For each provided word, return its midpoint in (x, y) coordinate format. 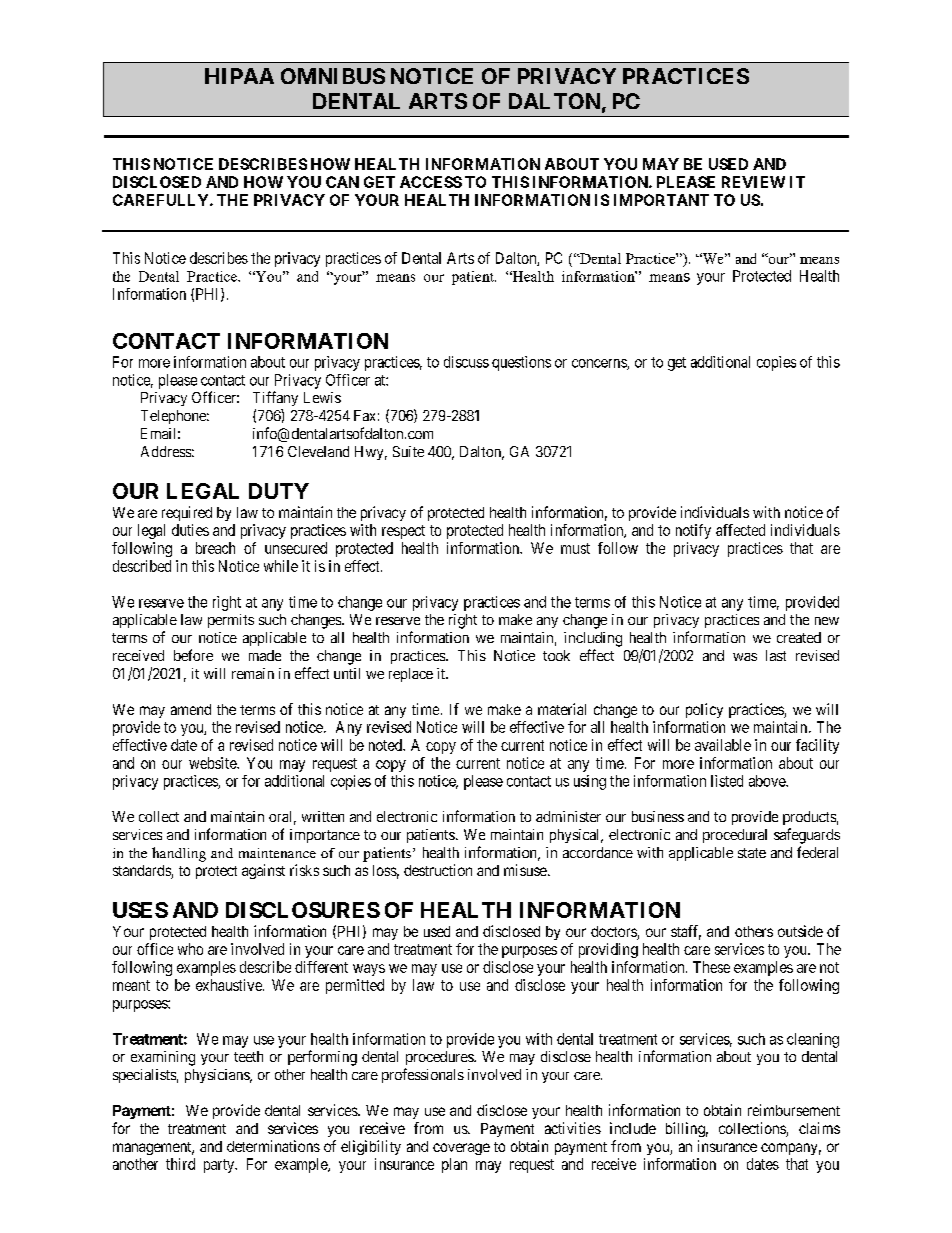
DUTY (279, 491)
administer (568, 816)
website (213, 763)
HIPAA (239, 76)
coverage (461, 1149)
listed (727, 781)
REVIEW (753, 182)
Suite (408, 451)
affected (740, 530)
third (180, 1164)
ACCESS (431, 182)
